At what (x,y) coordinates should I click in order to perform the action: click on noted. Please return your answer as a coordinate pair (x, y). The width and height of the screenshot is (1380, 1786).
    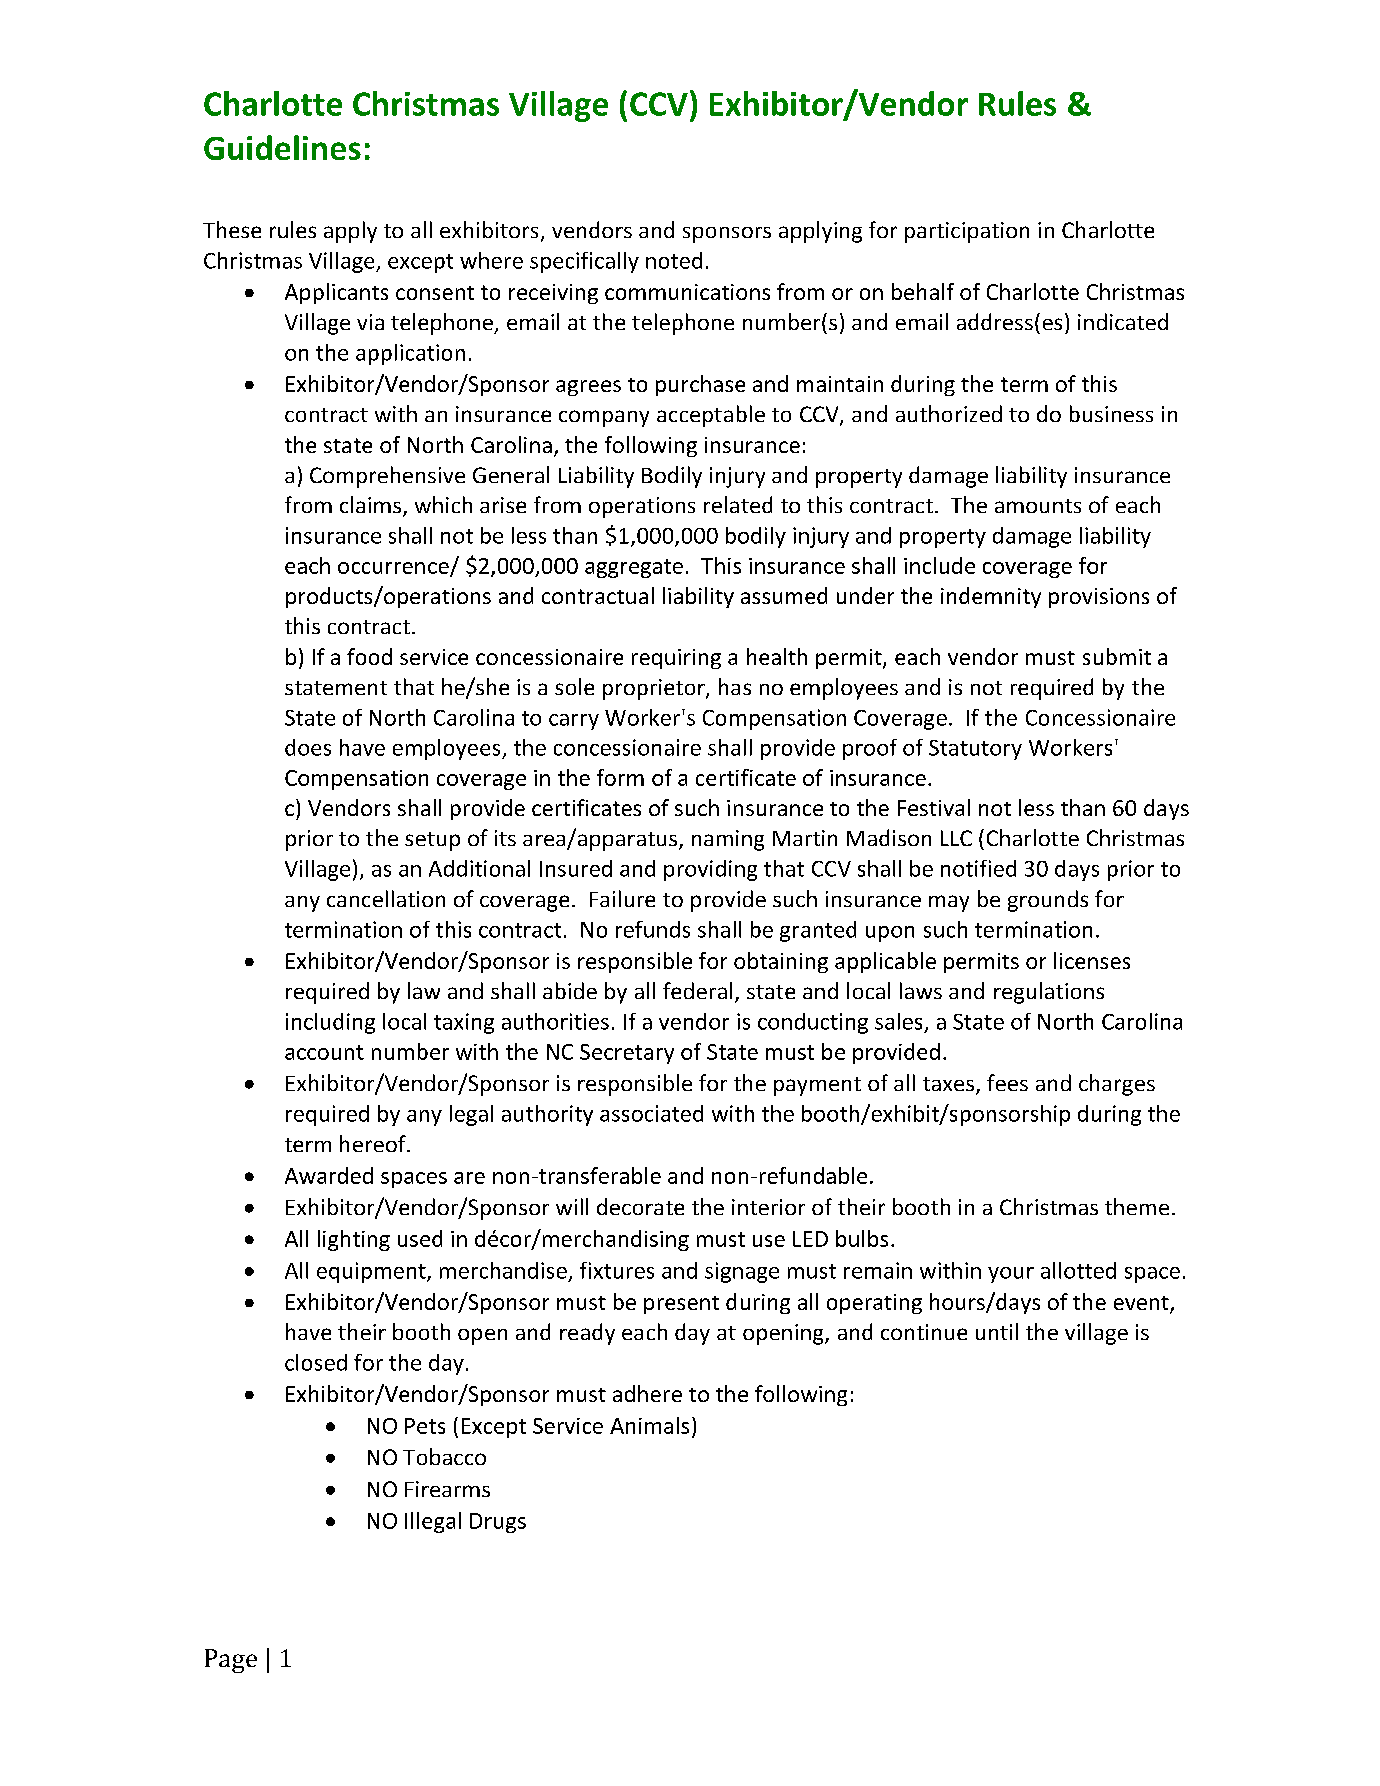
    Looking at the image, I should click on (674, 260).
